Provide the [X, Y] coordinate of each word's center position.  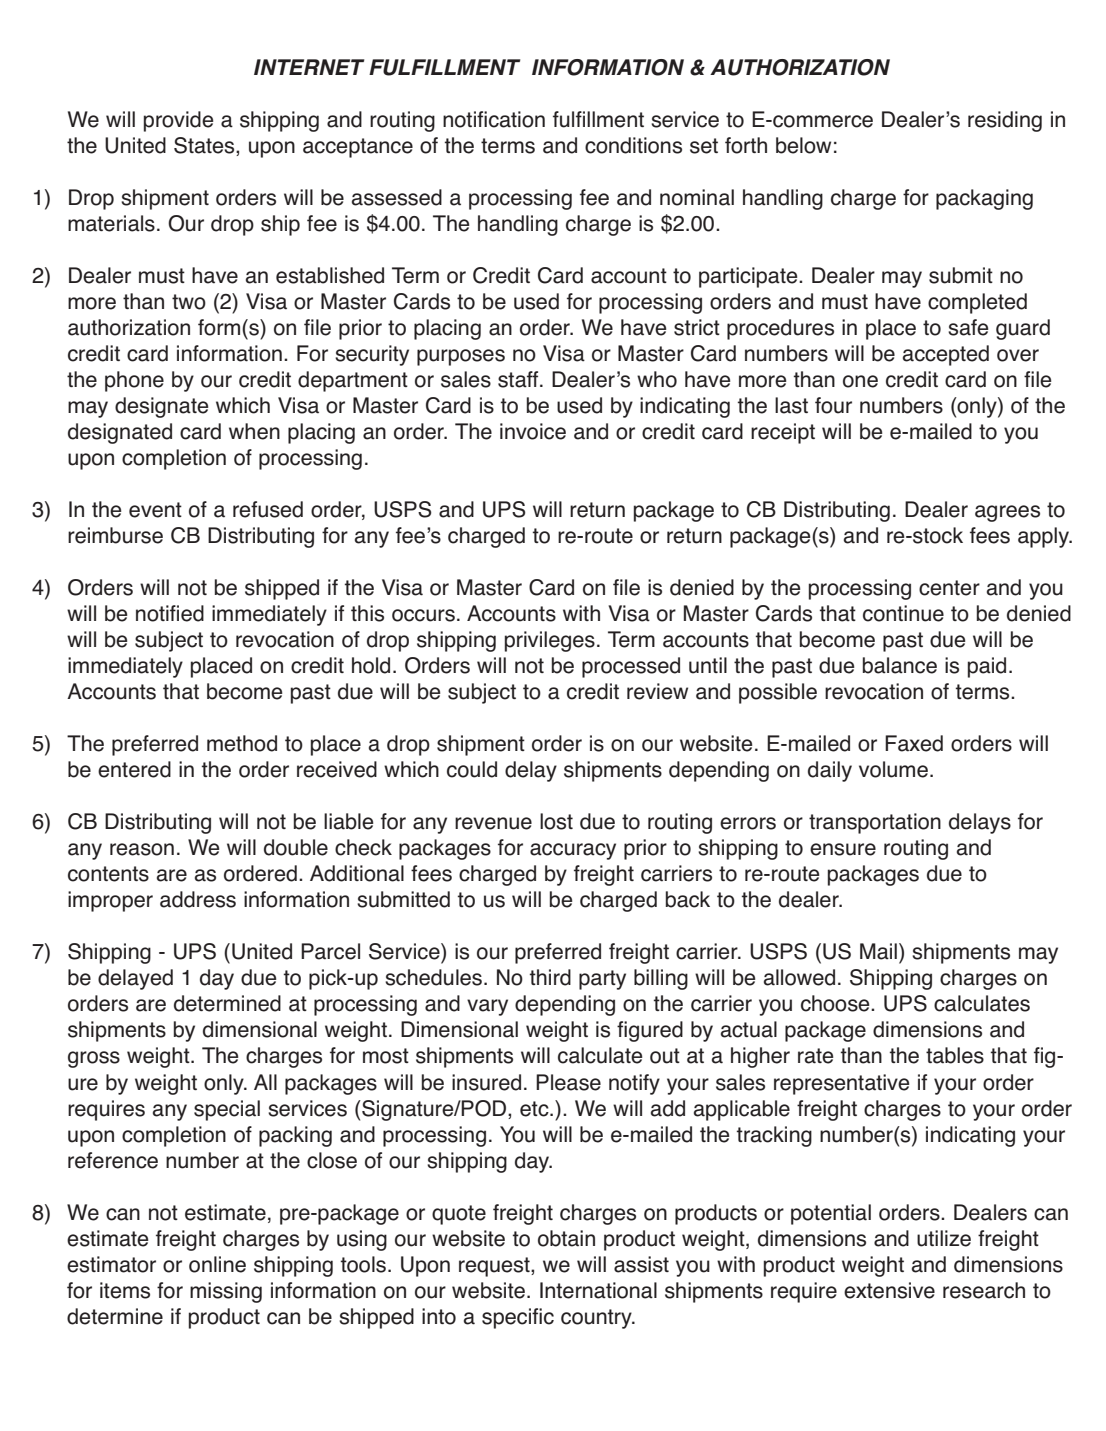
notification [494, 119]
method [242, 743]
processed [631, 667]
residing [1005, 121]
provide [178, 121]
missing [226, 1292]
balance [900, 665]
